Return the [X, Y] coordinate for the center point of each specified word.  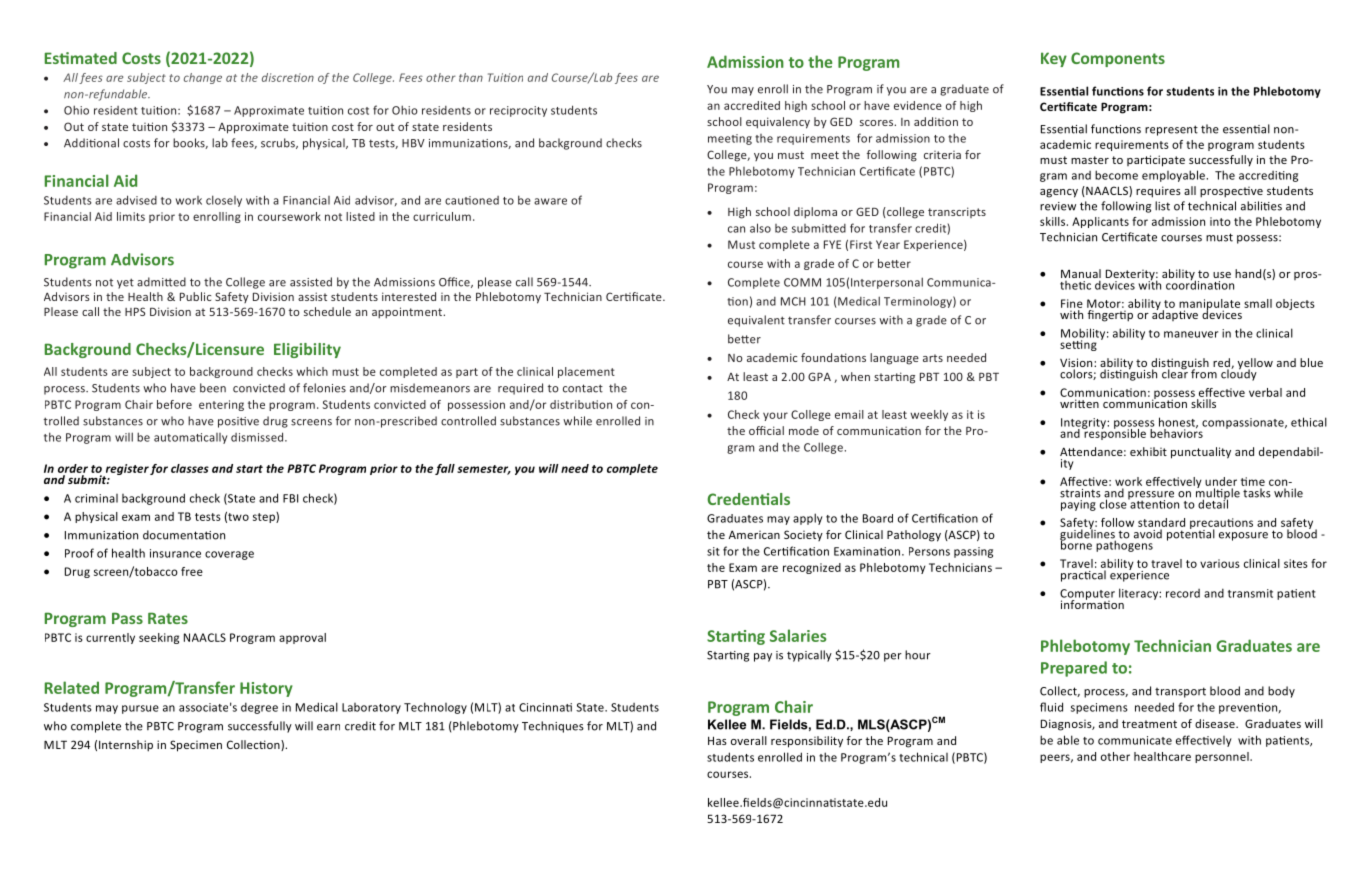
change [203, 78]
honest [1178, 423]
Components [1118, 59]
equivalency [778, 123]
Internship [126, 746]
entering [221, 405]
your [775, 416]
